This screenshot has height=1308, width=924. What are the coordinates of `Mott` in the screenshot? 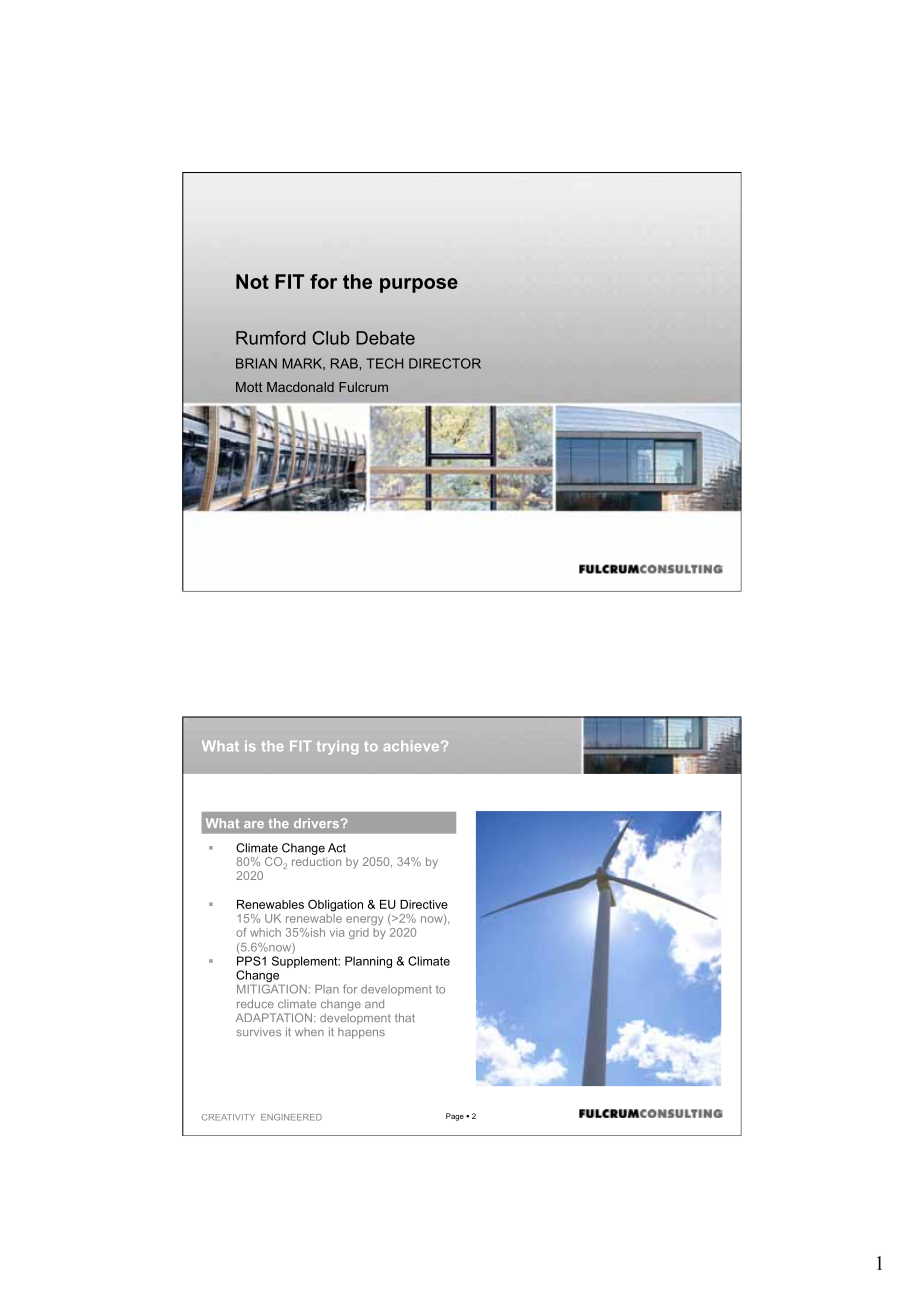 It's located at (249, 387).
